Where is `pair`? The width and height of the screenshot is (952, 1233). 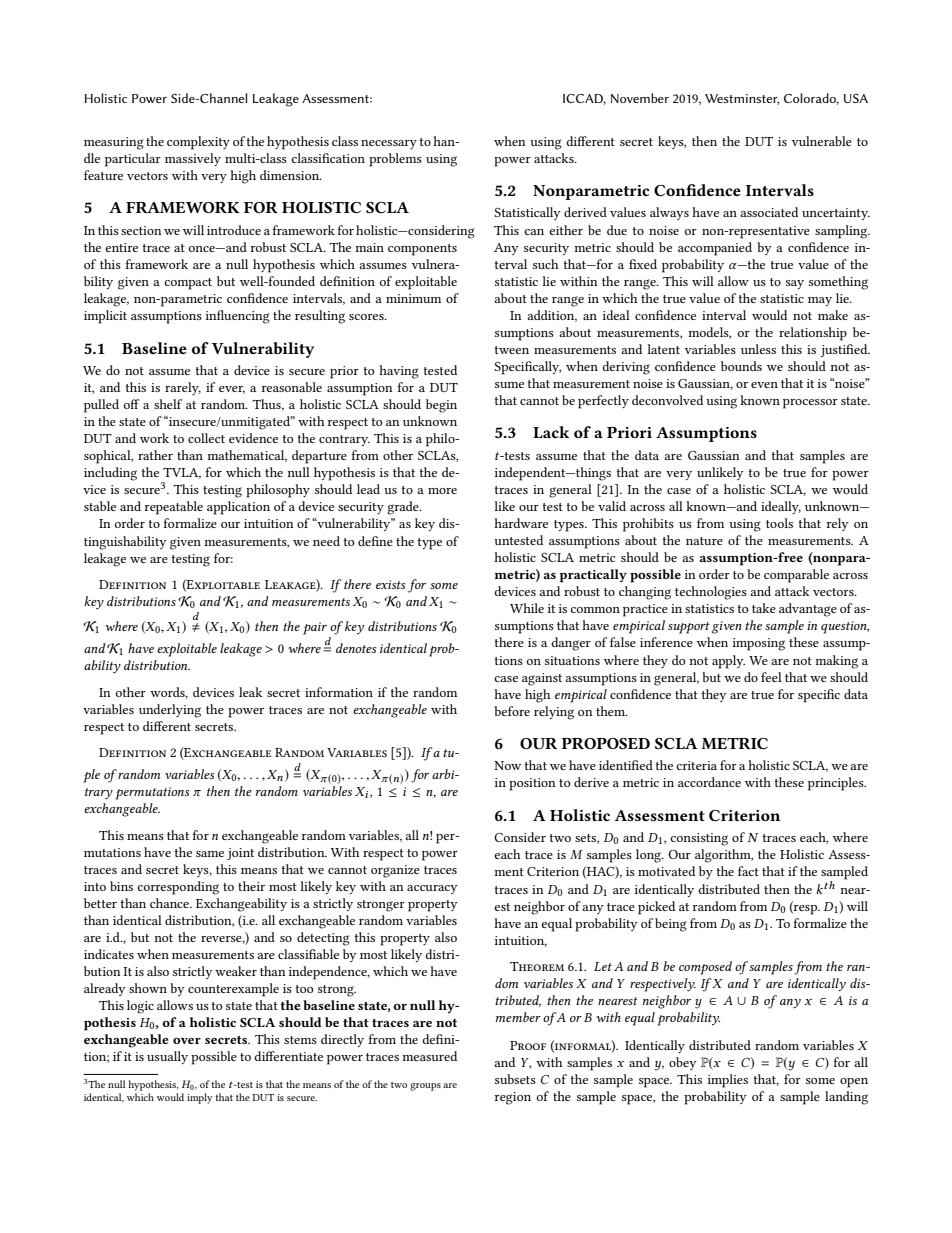
pair is located at coordinates (315, 628).
